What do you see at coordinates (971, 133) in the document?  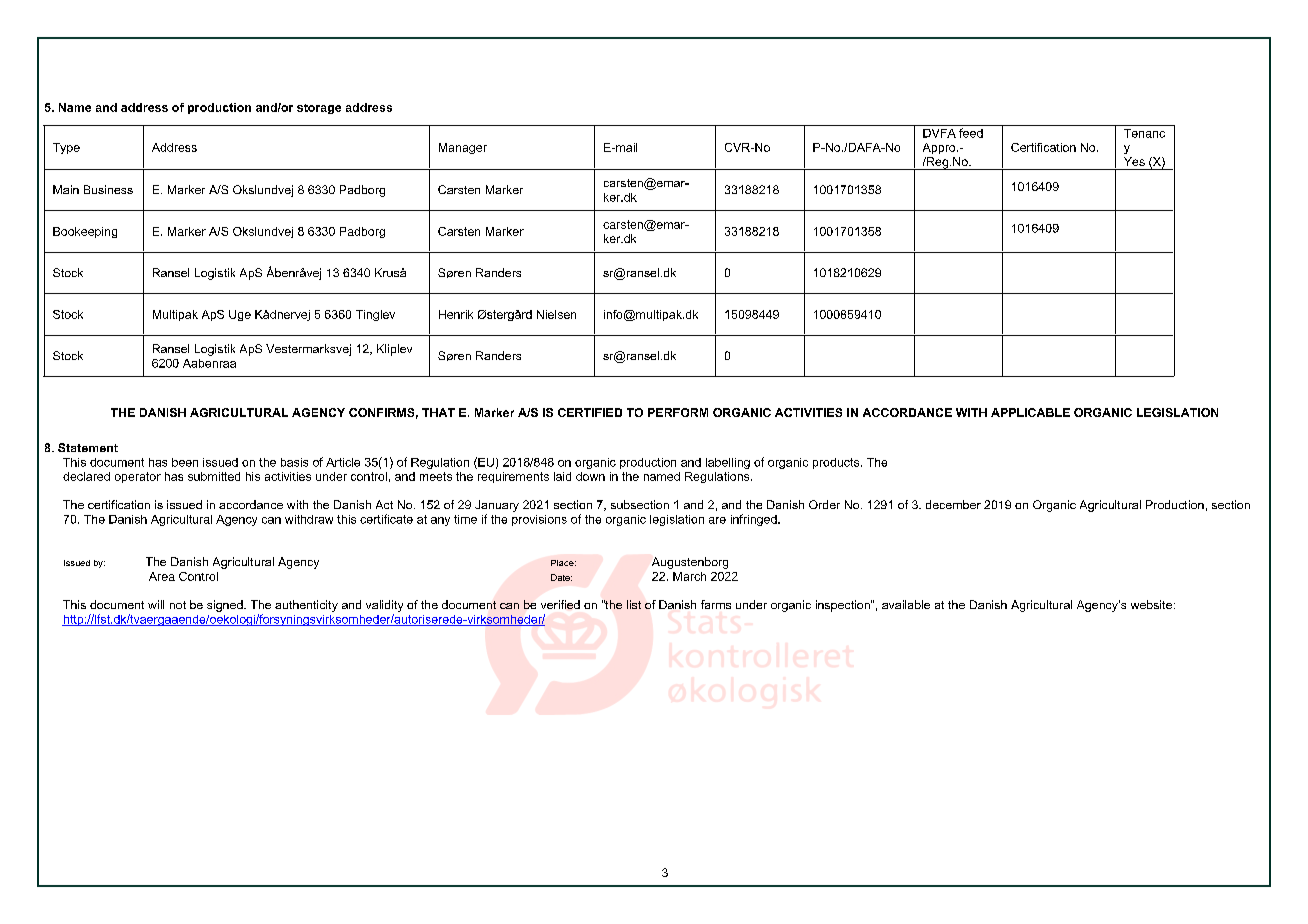 I see `feed` at bounding box center [971, 133].
